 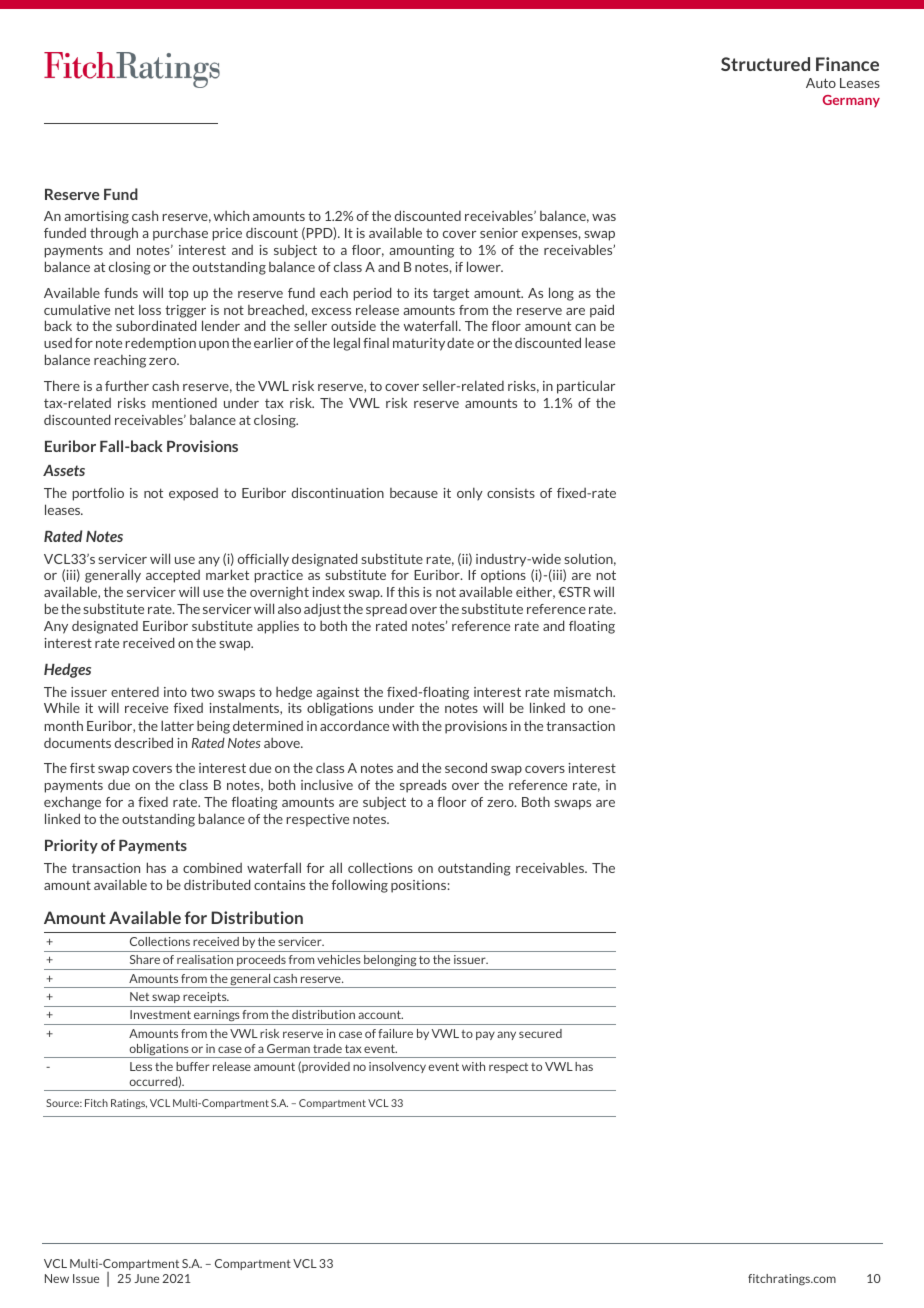 I want to click on senior, so click(x=499, y=233).
